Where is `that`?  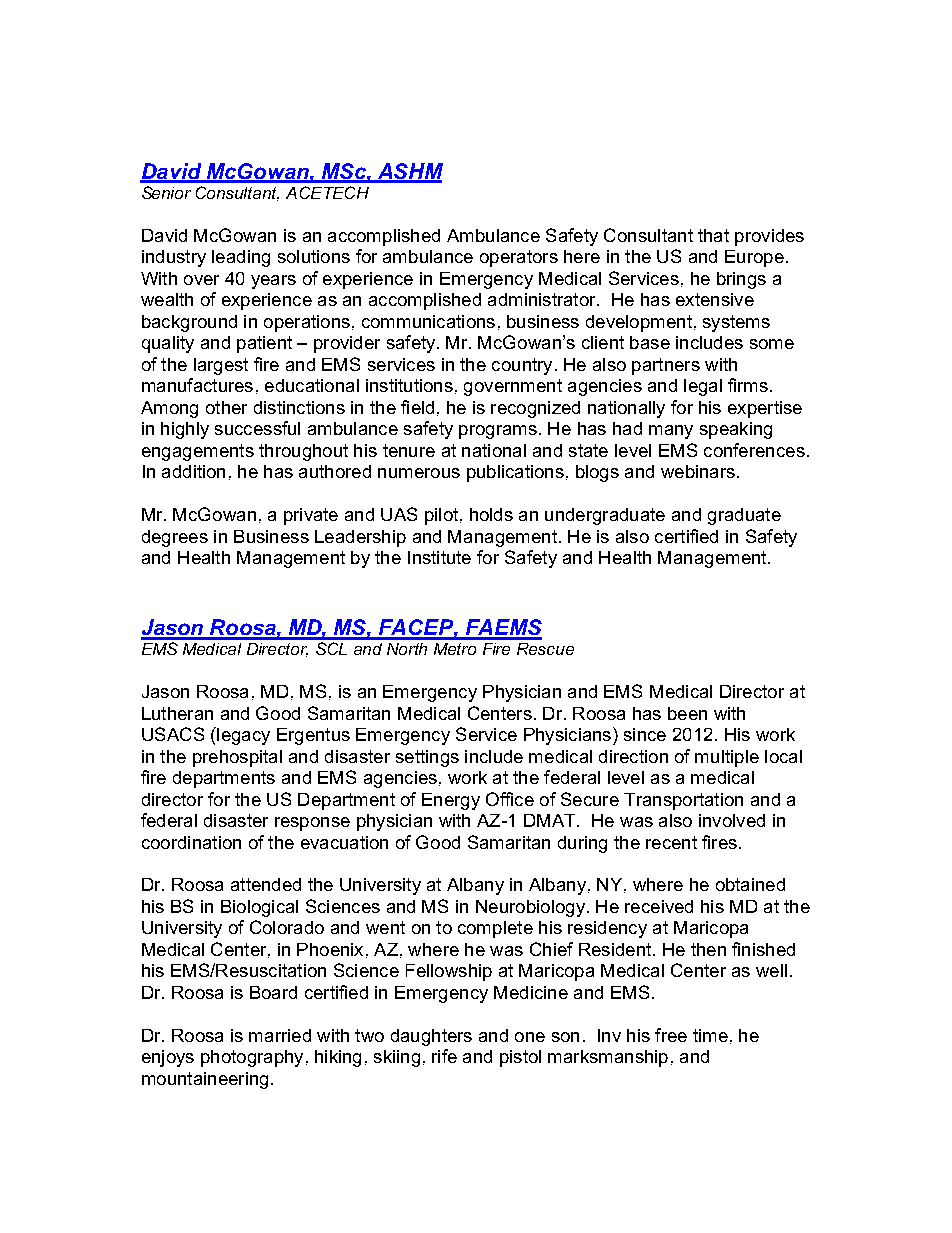 that is located at coordinates (713, 235).
